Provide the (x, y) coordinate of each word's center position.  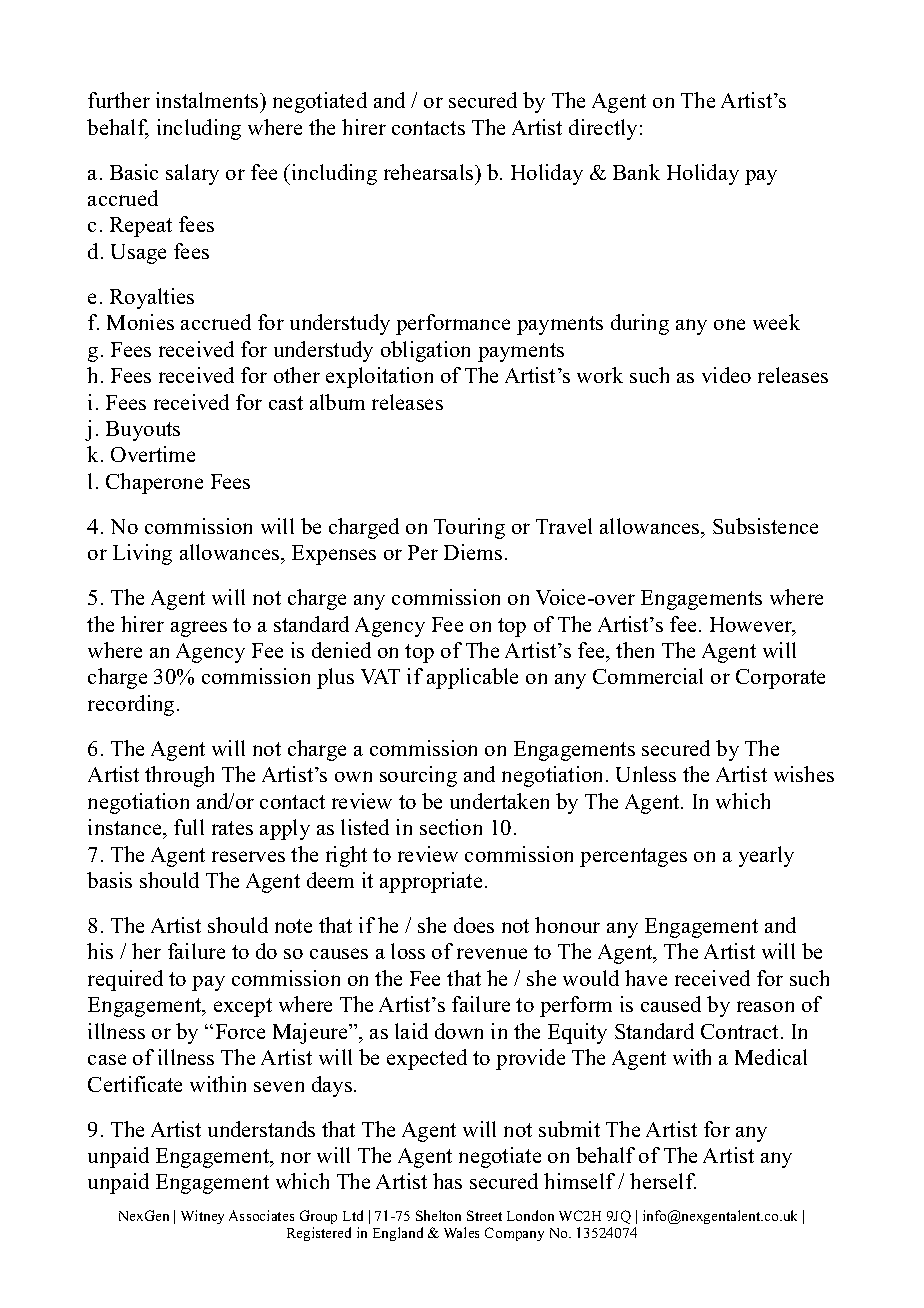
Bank (636, 172)
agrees (199, 629)
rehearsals (430, 172)
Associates (261, 1215)
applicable (472, 678)
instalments (208, 100)
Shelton (438, 1215)
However (752, 626)
